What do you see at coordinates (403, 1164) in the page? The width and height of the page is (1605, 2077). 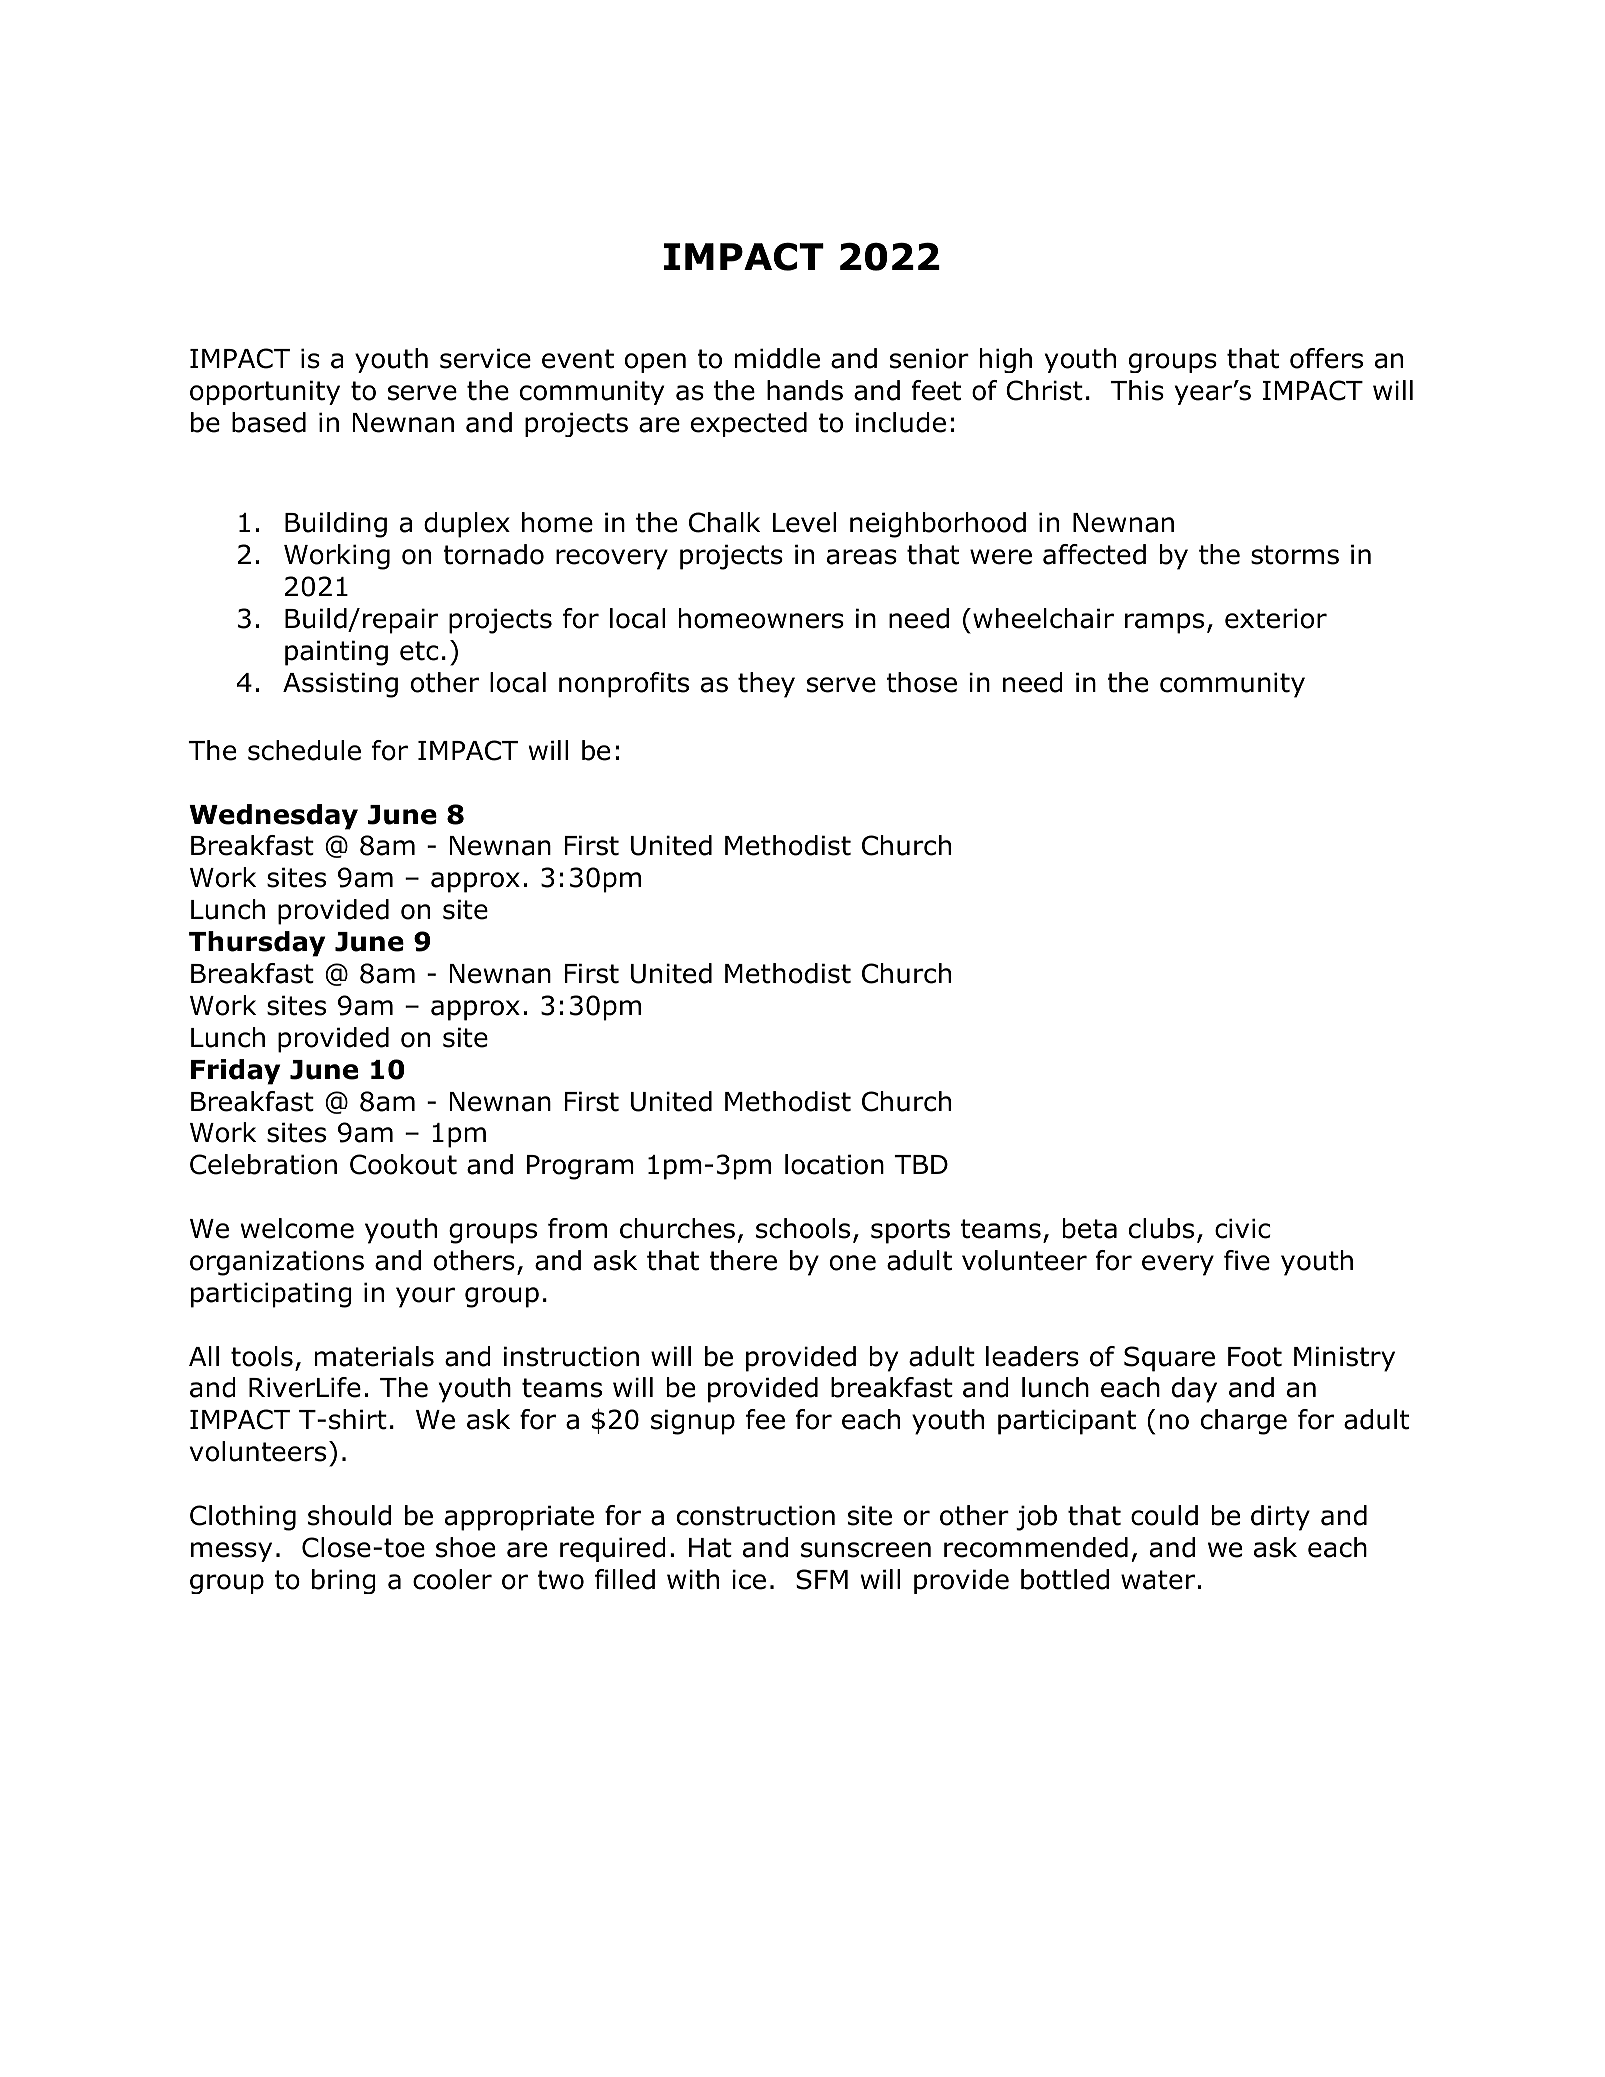 I see `Cookout` at bounding box center [403, 1164].
